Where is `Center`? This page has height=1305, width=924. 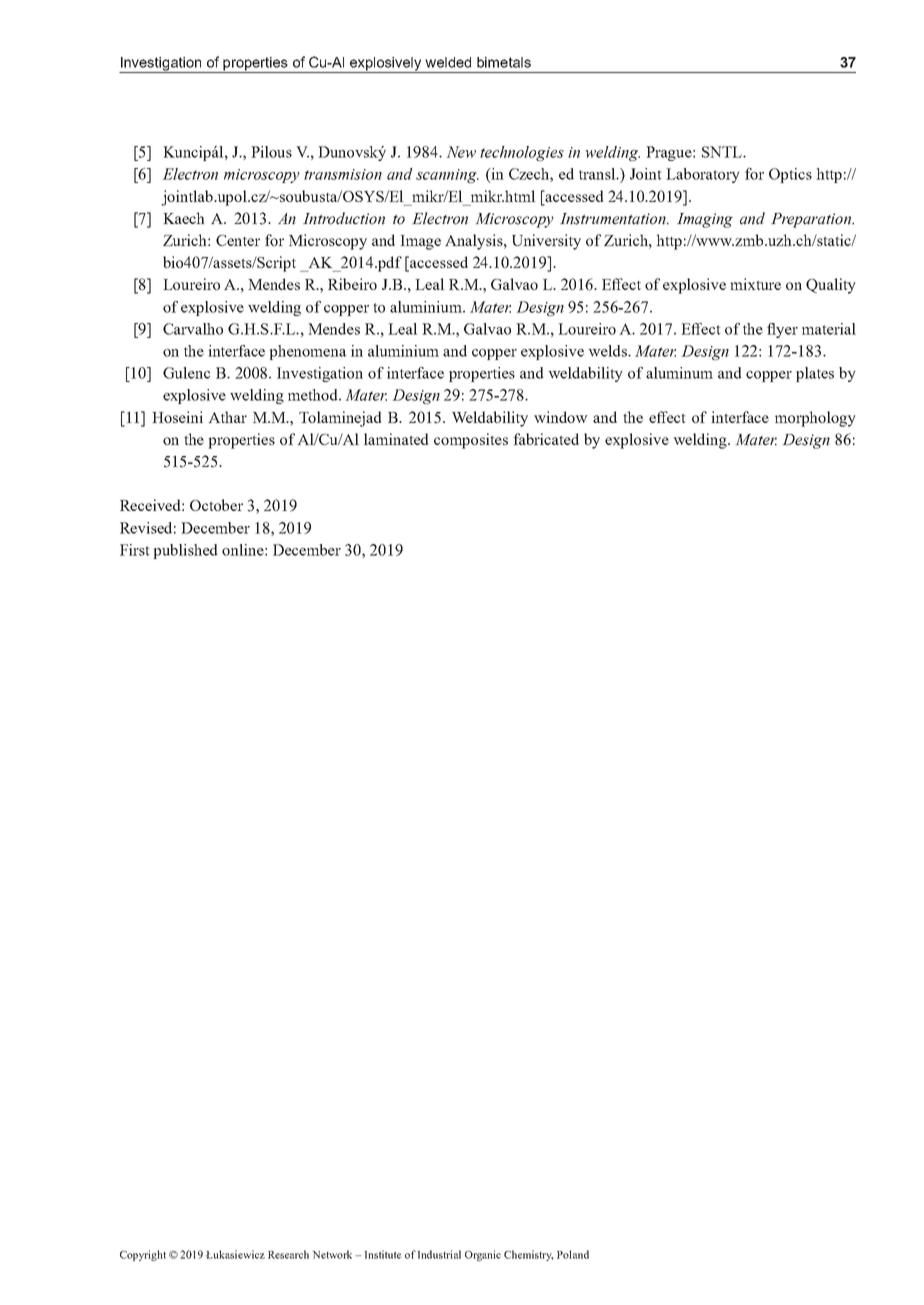
Center is located at coordinates (238, 240).
